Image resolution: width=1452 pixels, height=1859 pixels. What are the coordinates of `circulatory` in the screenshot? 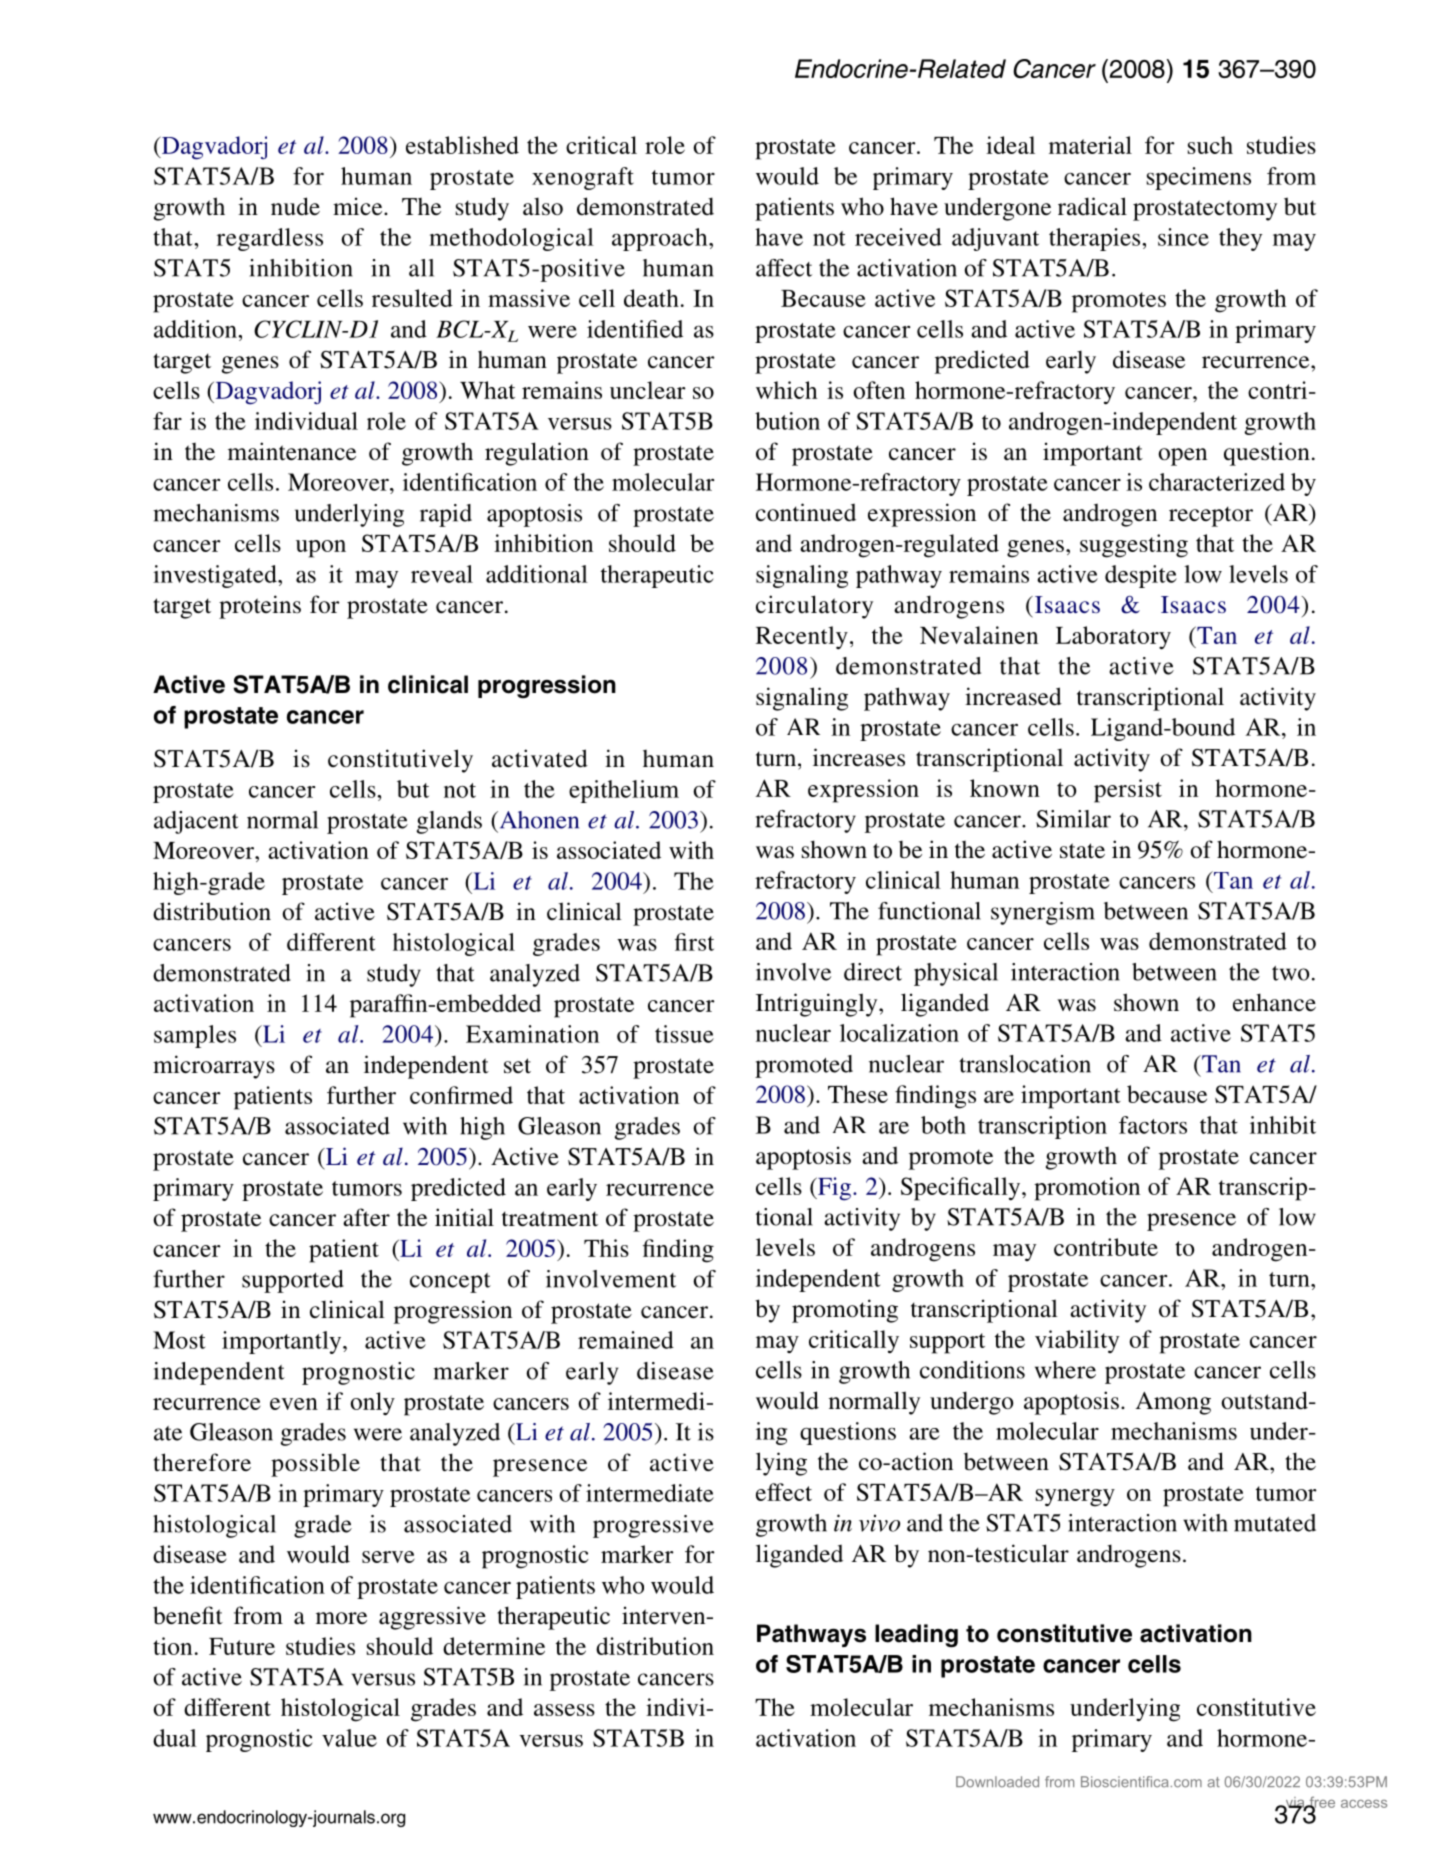 It's located at (814, 607).
